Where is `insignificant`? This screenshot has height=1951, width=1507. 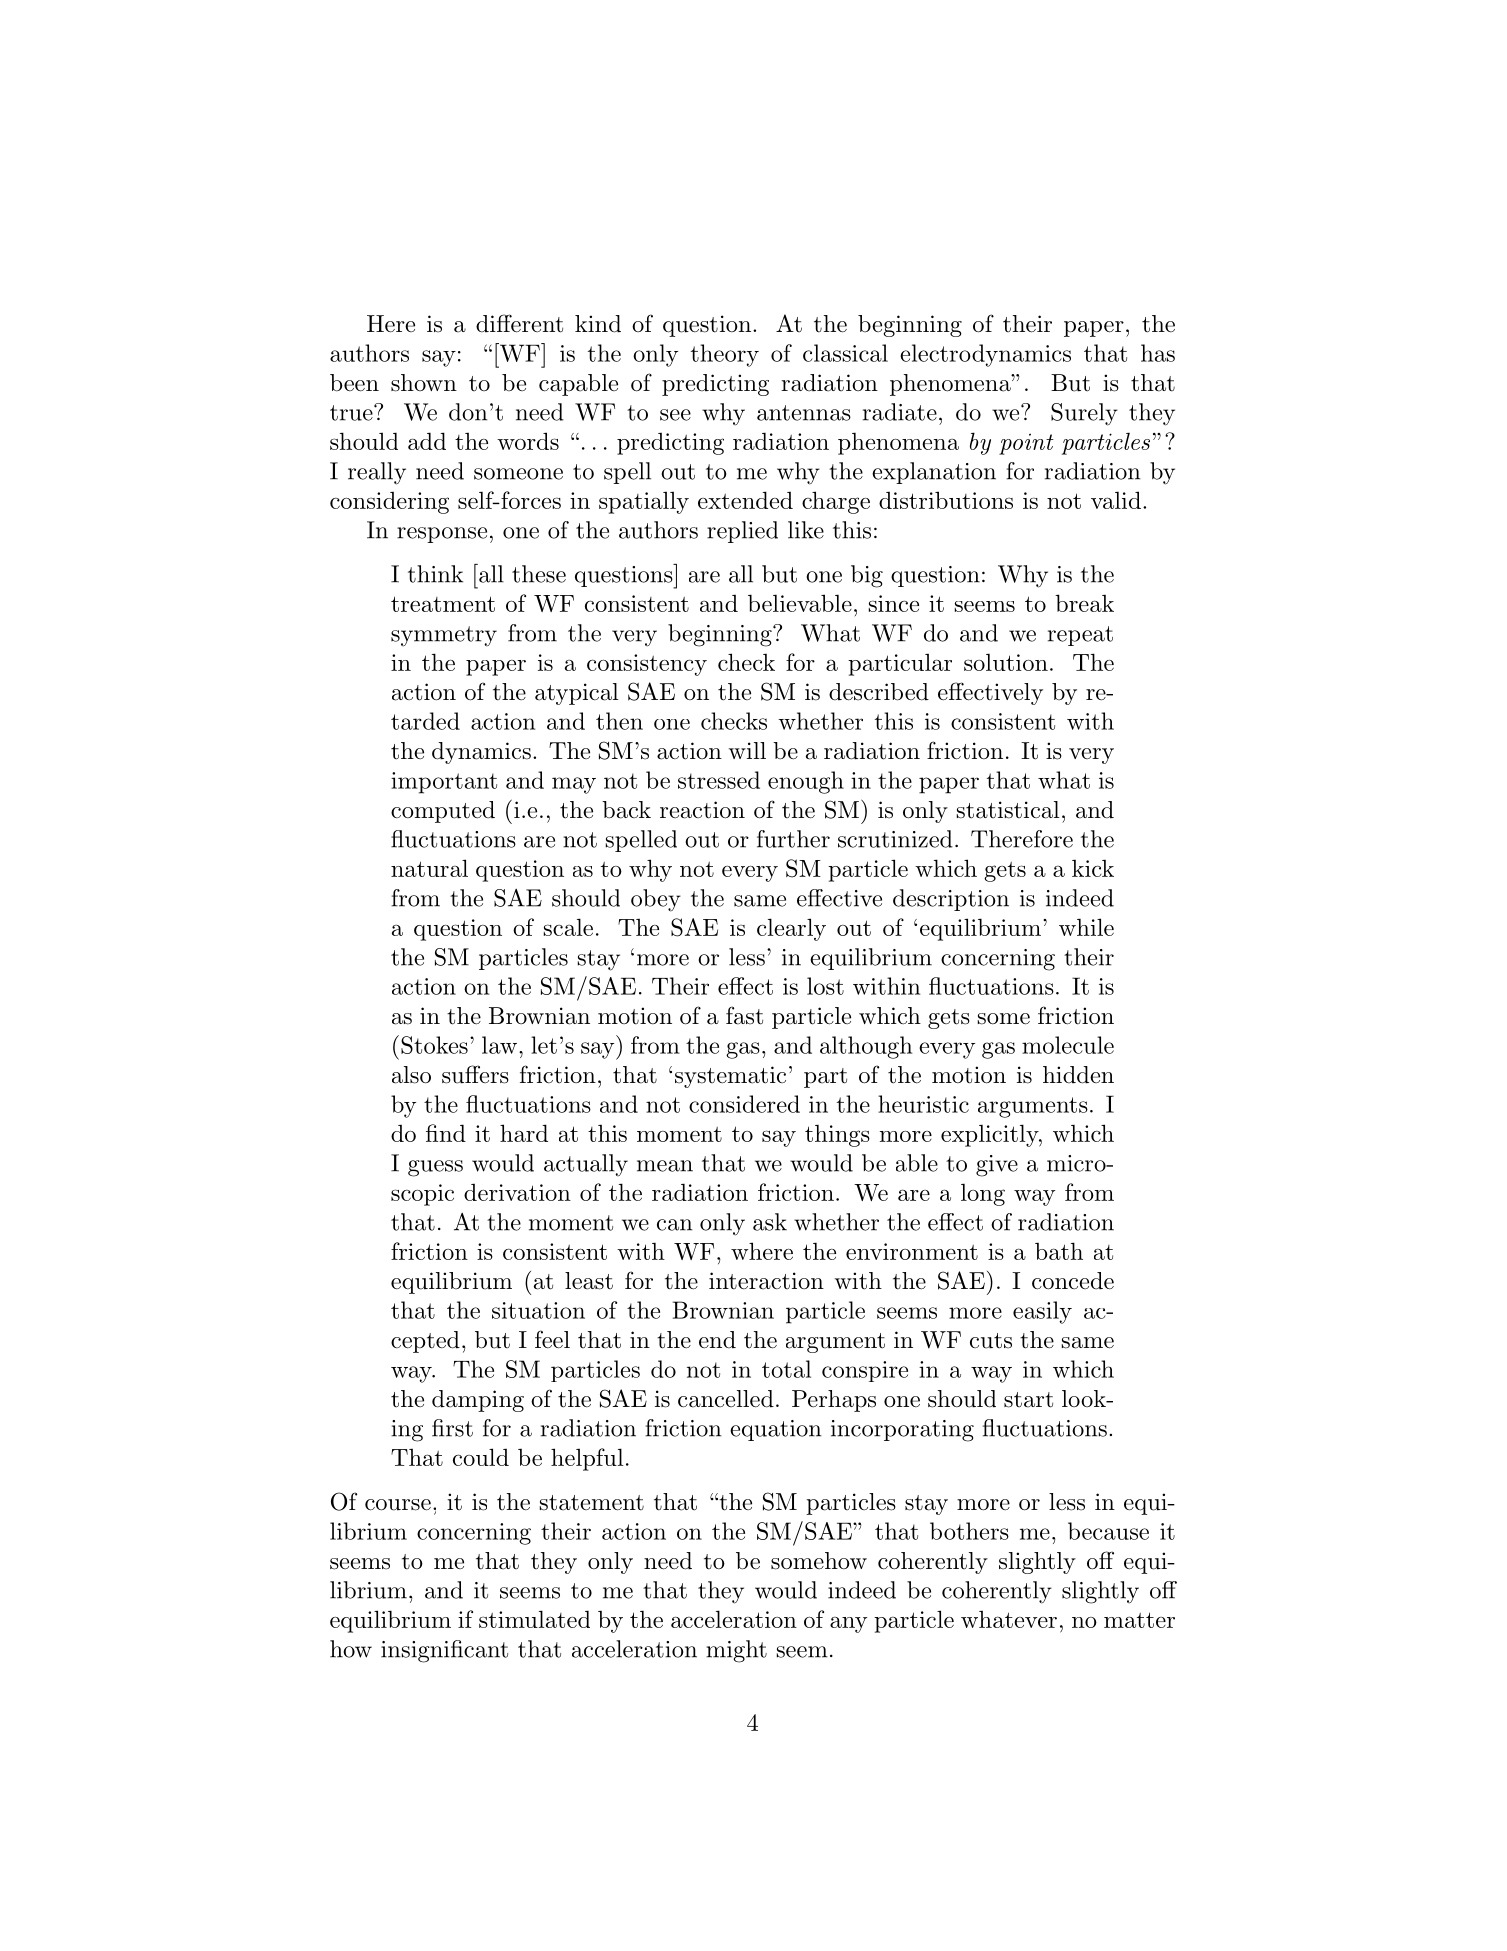
insignificant is located at coordinates (444, 1651).
